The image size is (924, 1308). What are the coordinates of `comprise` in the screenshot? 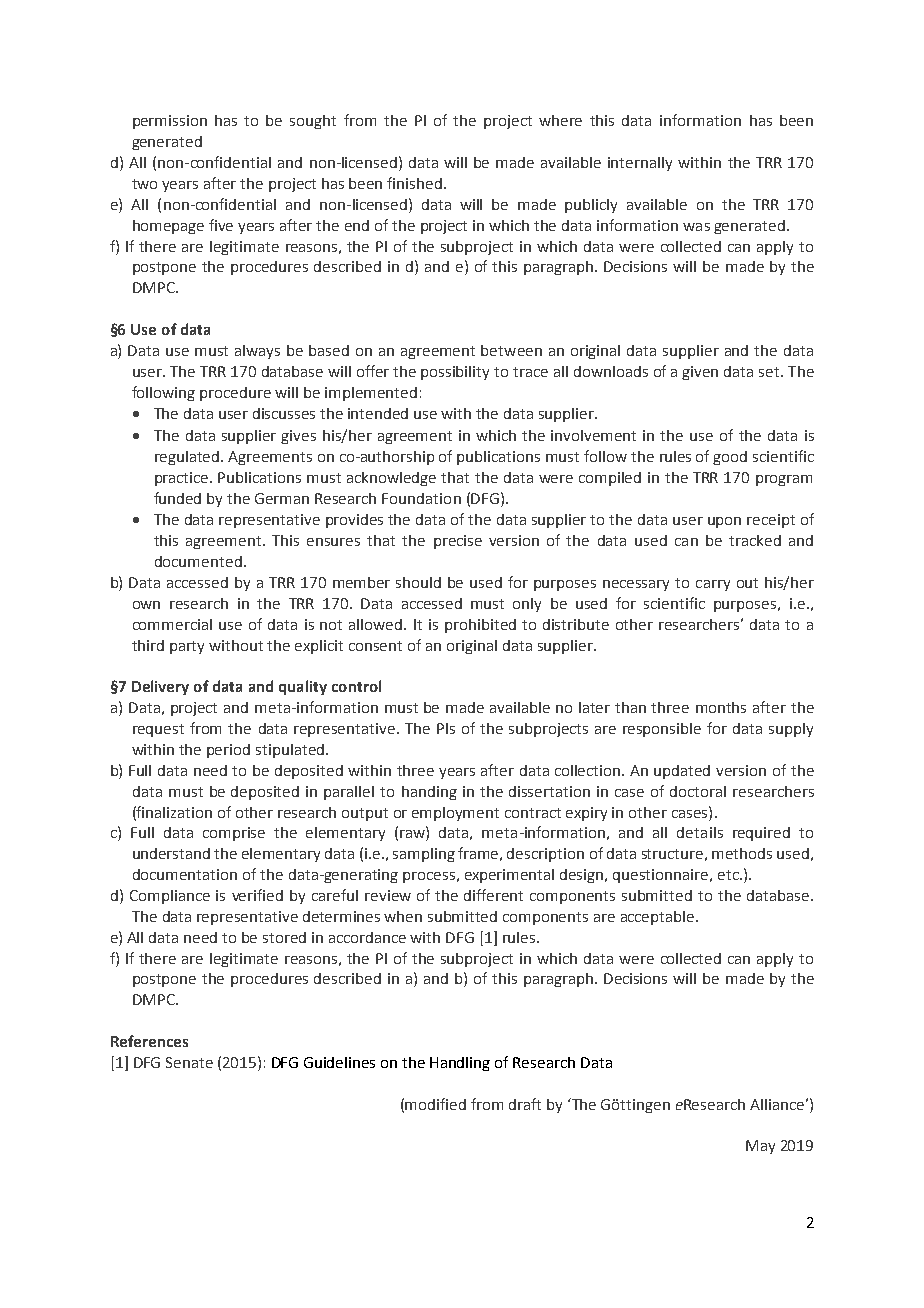 It's located at (234, 834).
